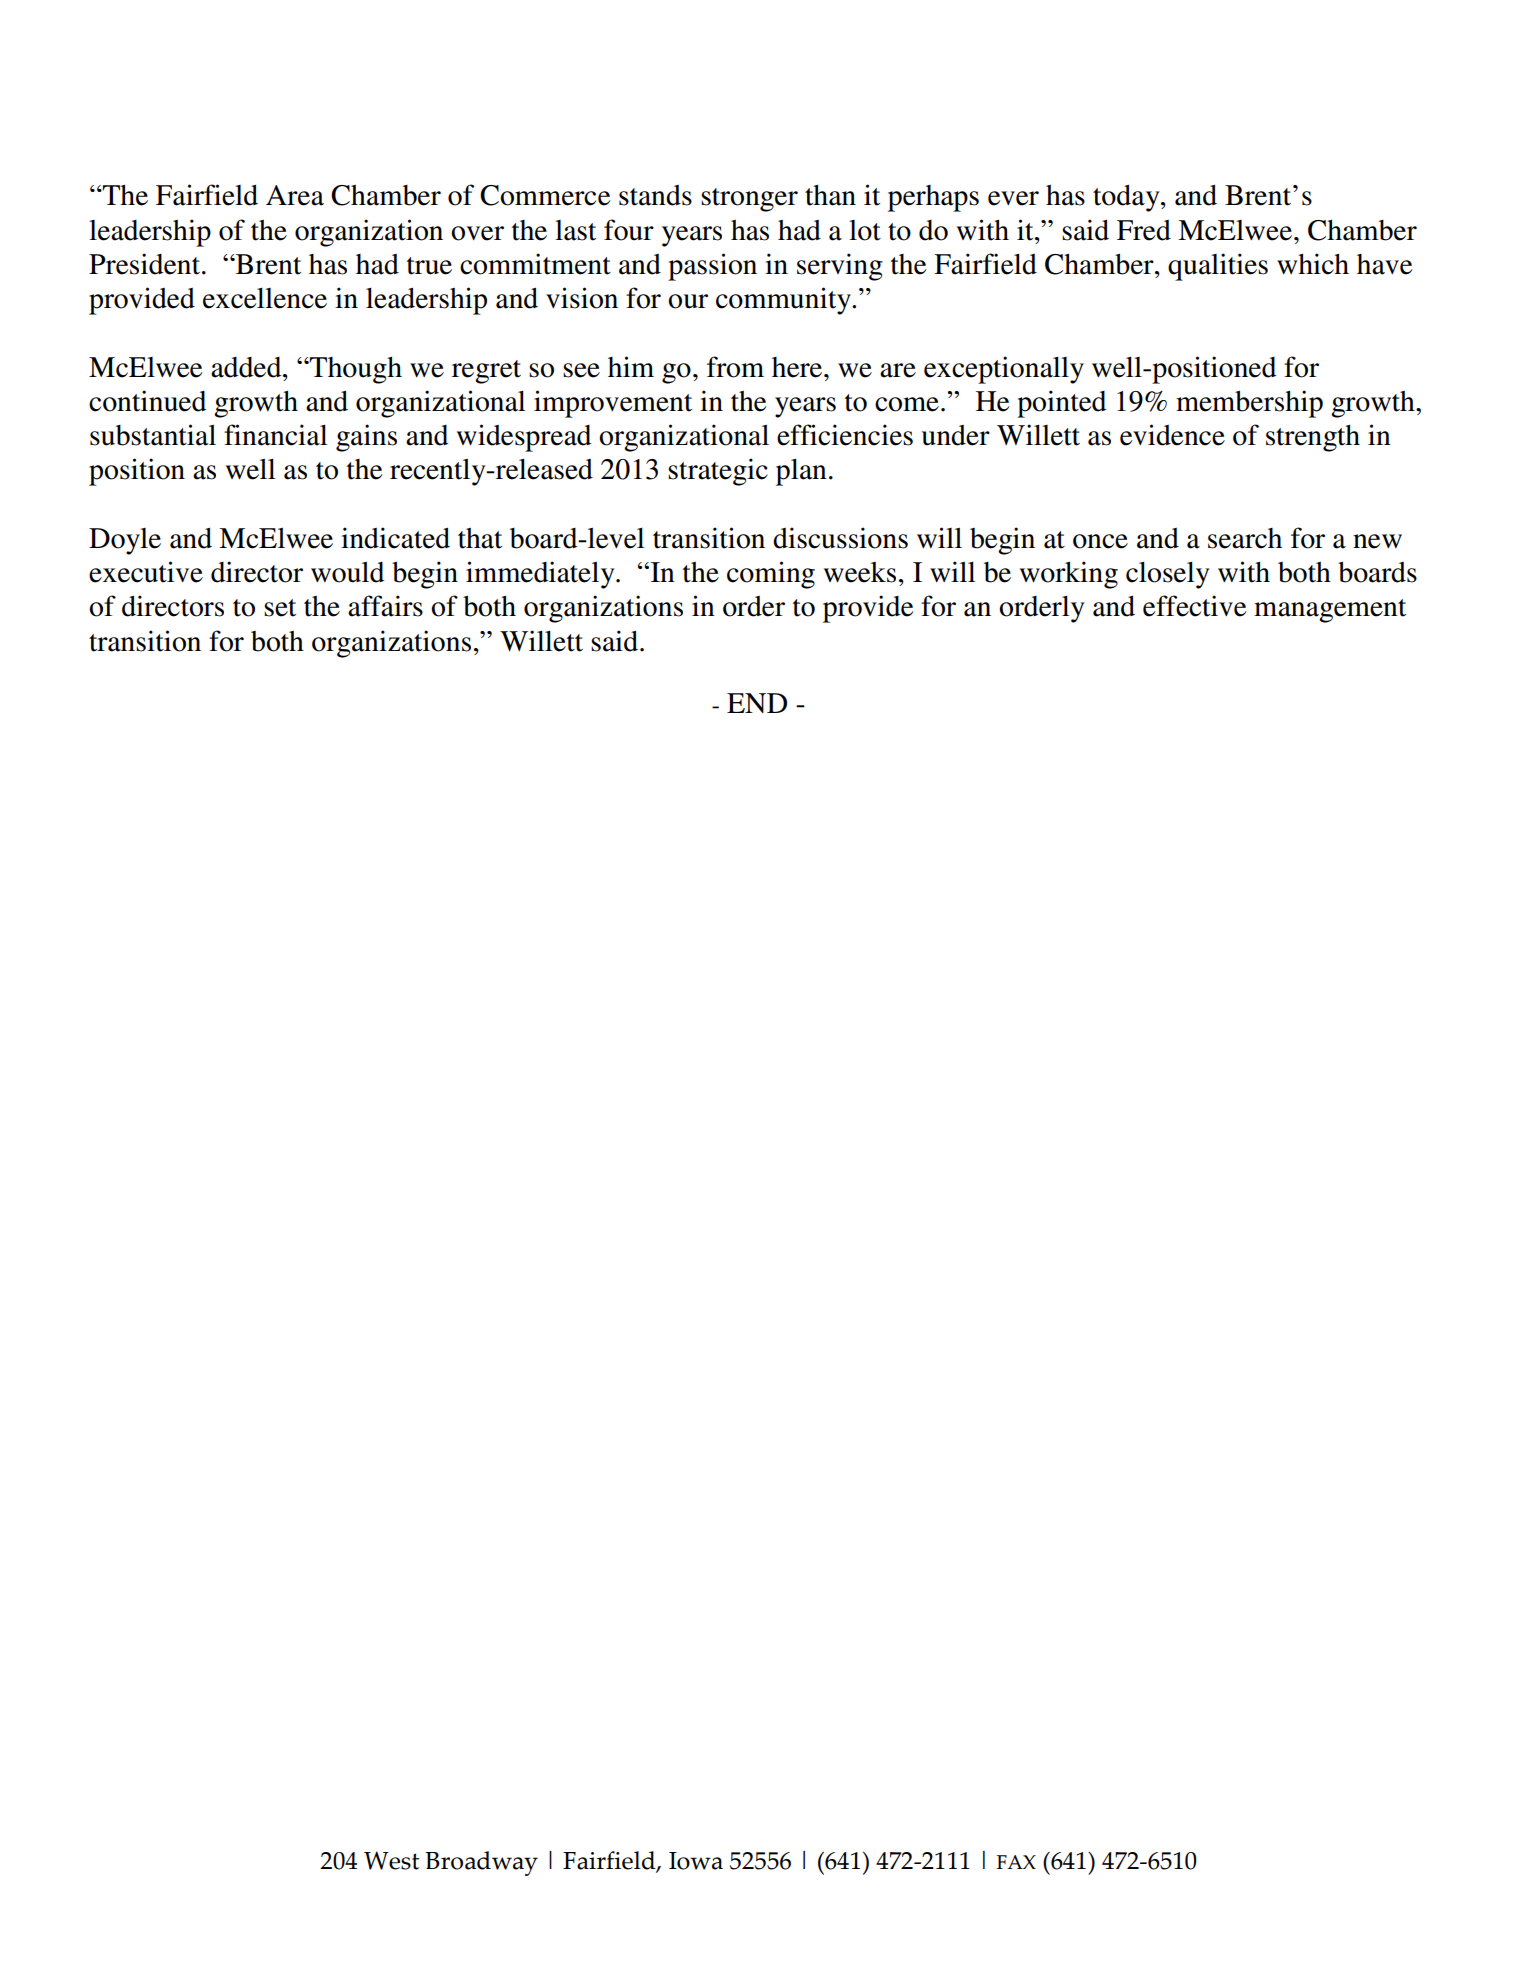 This document has height=1965, width=1518. I want to click on Broadway, so click(481, 1863).
